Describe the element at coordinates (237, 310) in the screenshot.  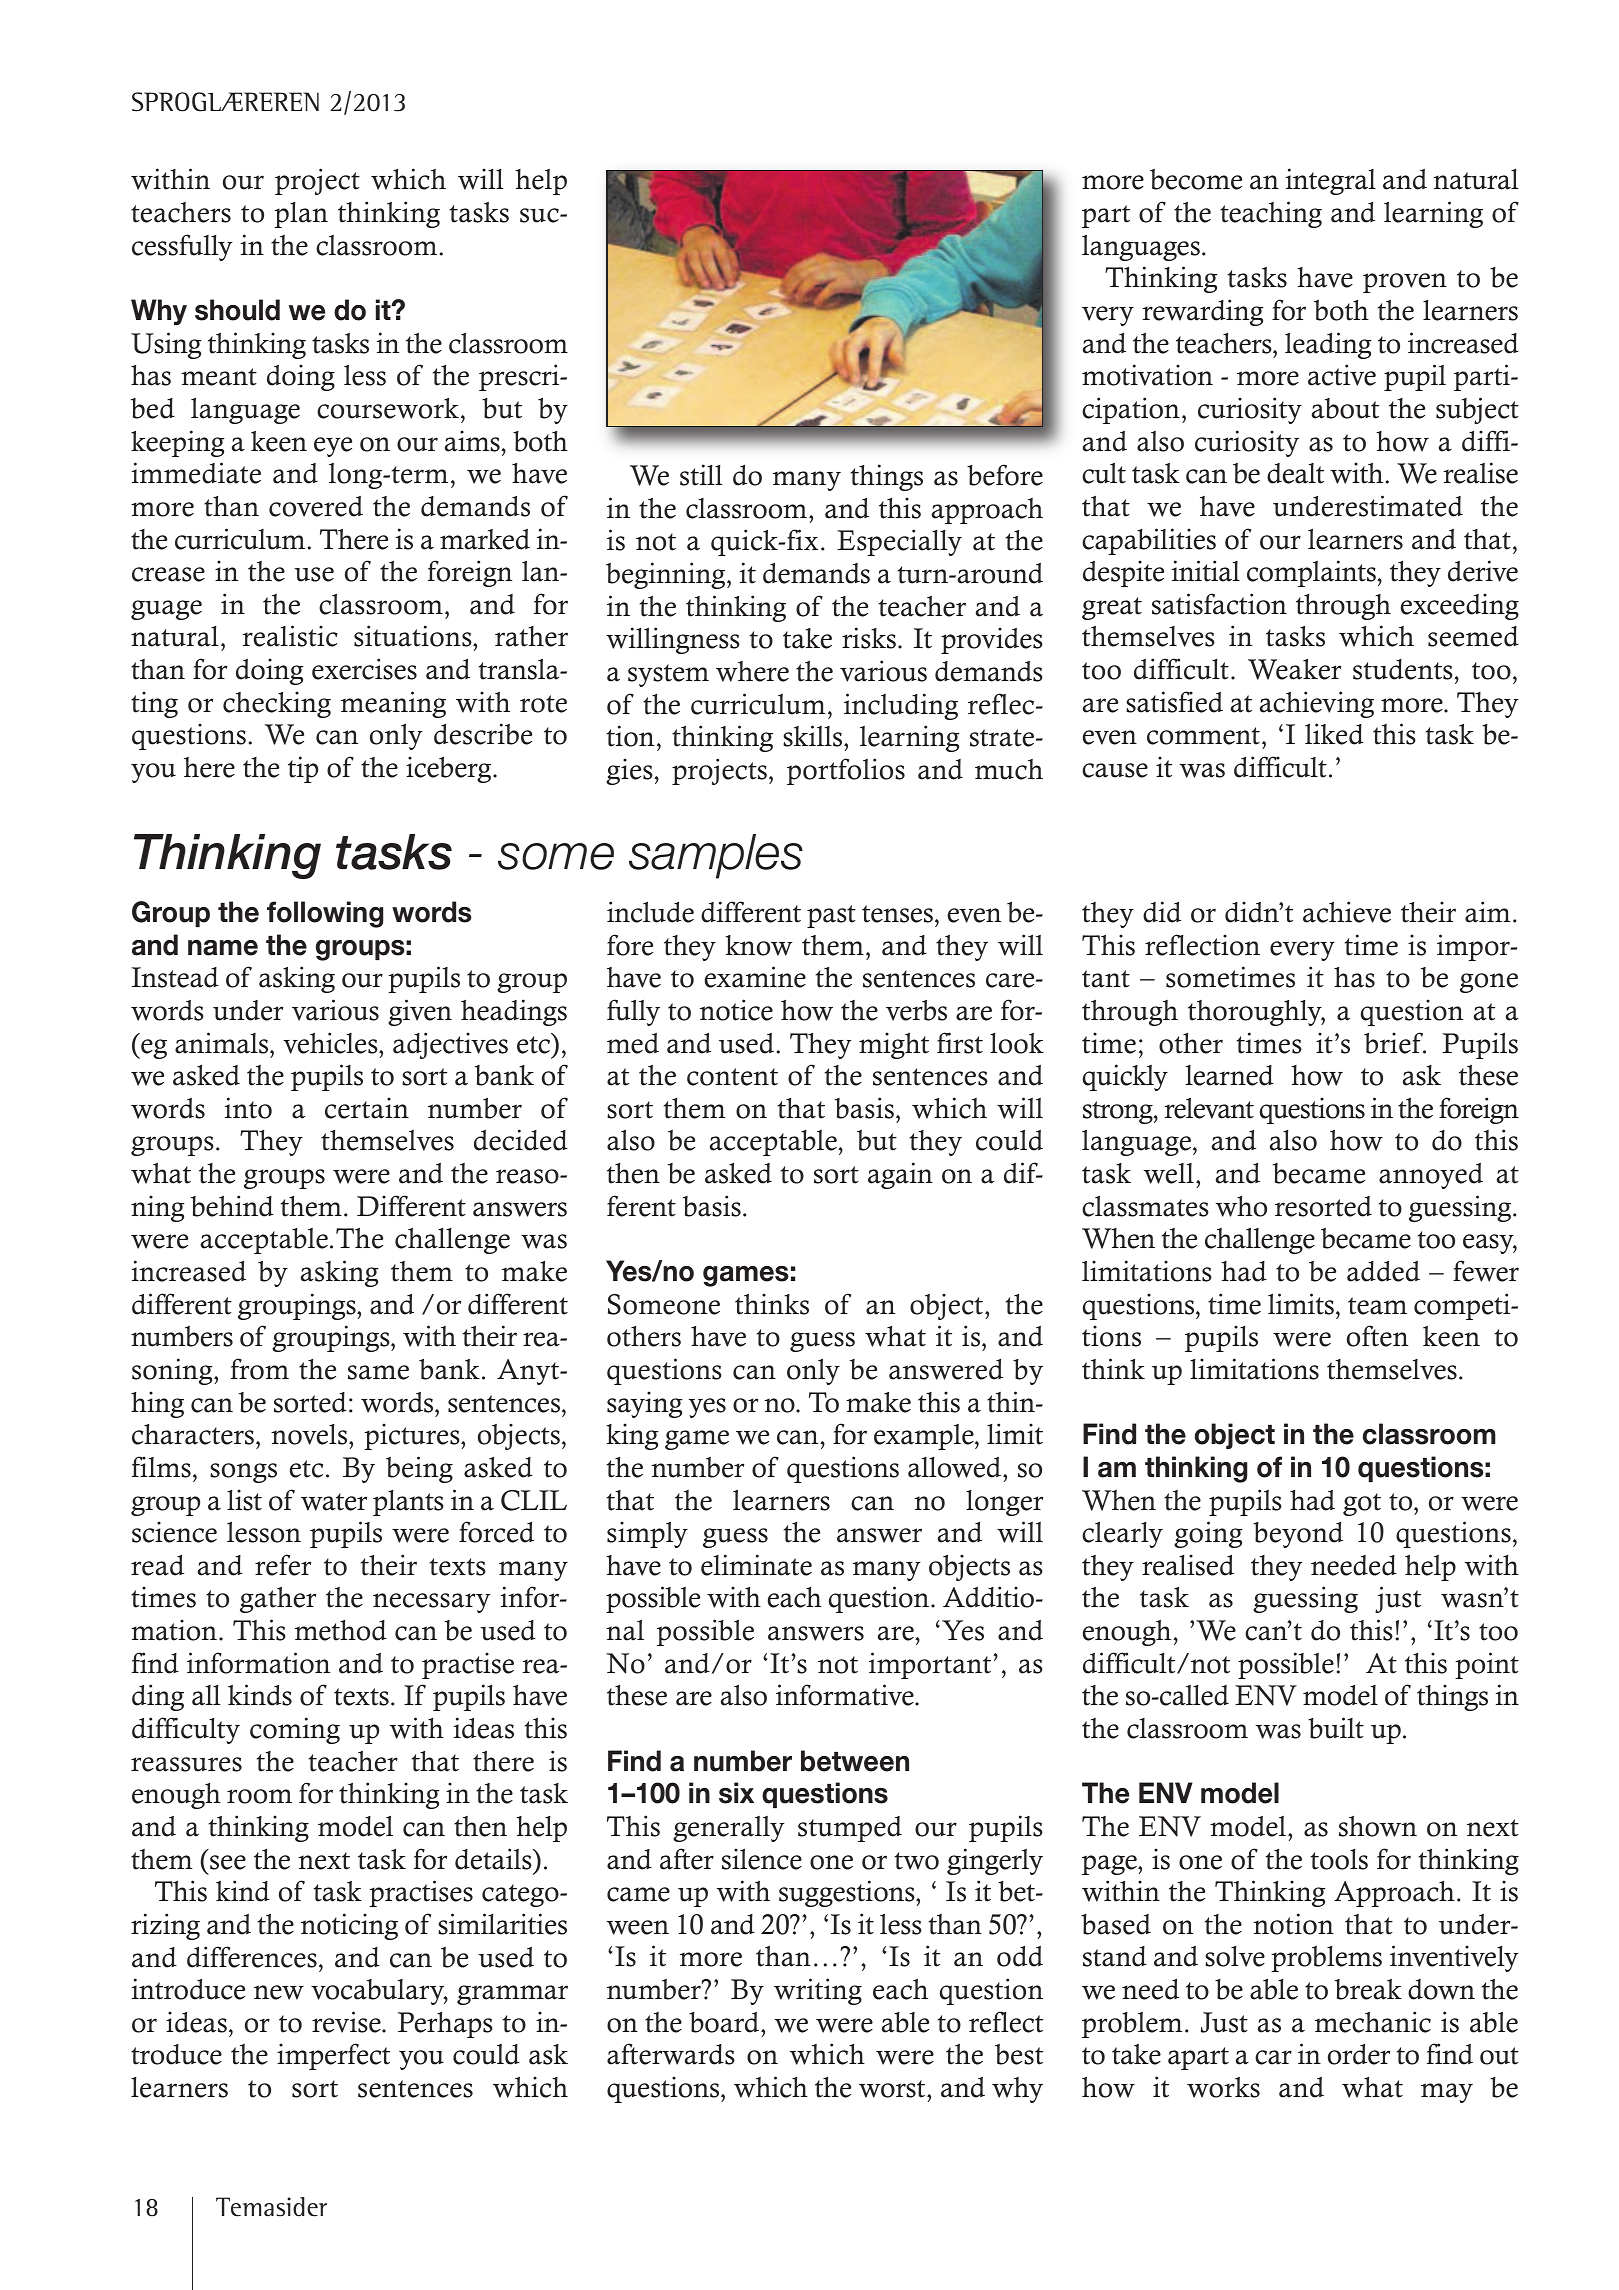
I see `should` at that location.
